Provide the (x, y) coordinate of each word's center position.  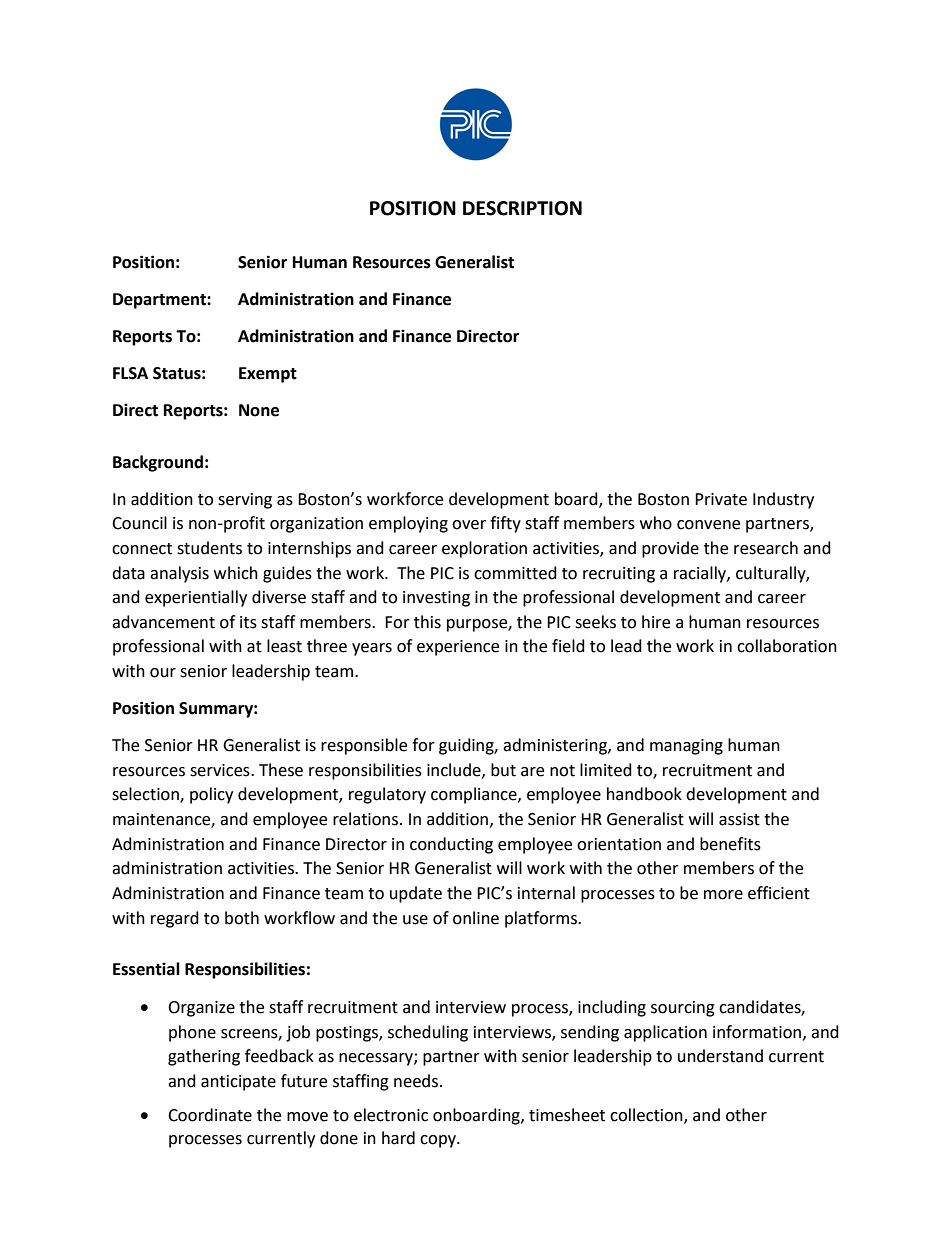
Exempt (268, 375)
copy (439, 1141)
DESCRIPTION (522, 208)
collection (647, 1115)
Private (721, 499)
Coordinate (210, 1115)
